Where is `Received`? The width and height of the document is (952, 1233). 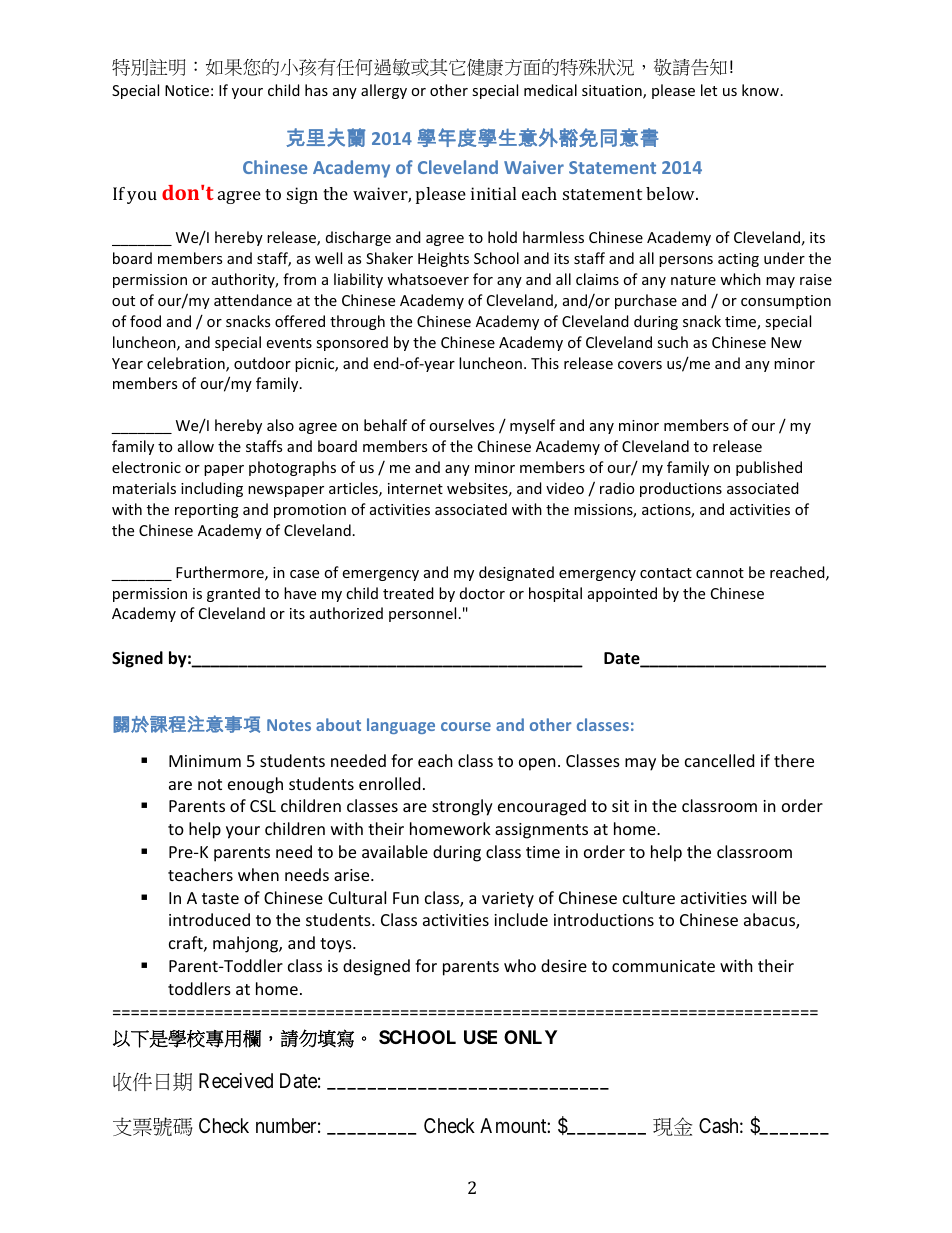
Received is located at coordinates (236, 1080).
